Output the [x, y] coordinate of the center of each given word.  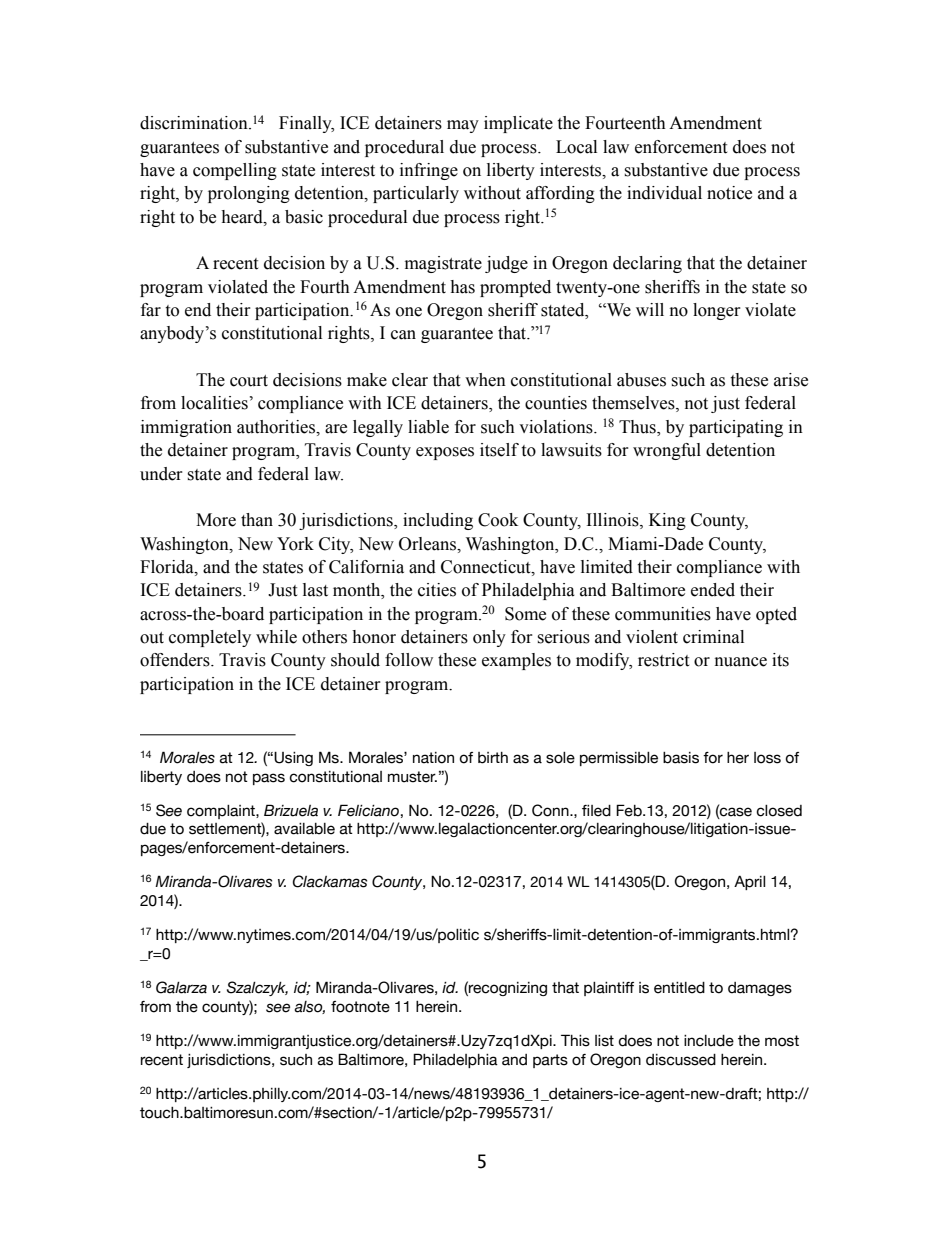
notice [729, 193]
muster [412, 777]
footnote [360, 1007]
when [485, 380]
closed [779, 811]
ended [713, 590]
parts [550, 1061]
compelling [235, 171]
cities [437, 590]
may [463, 126]
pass [269, 779]
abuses [641, 380]
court [249, 381]
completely [210, 638]
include [709, 1041]
